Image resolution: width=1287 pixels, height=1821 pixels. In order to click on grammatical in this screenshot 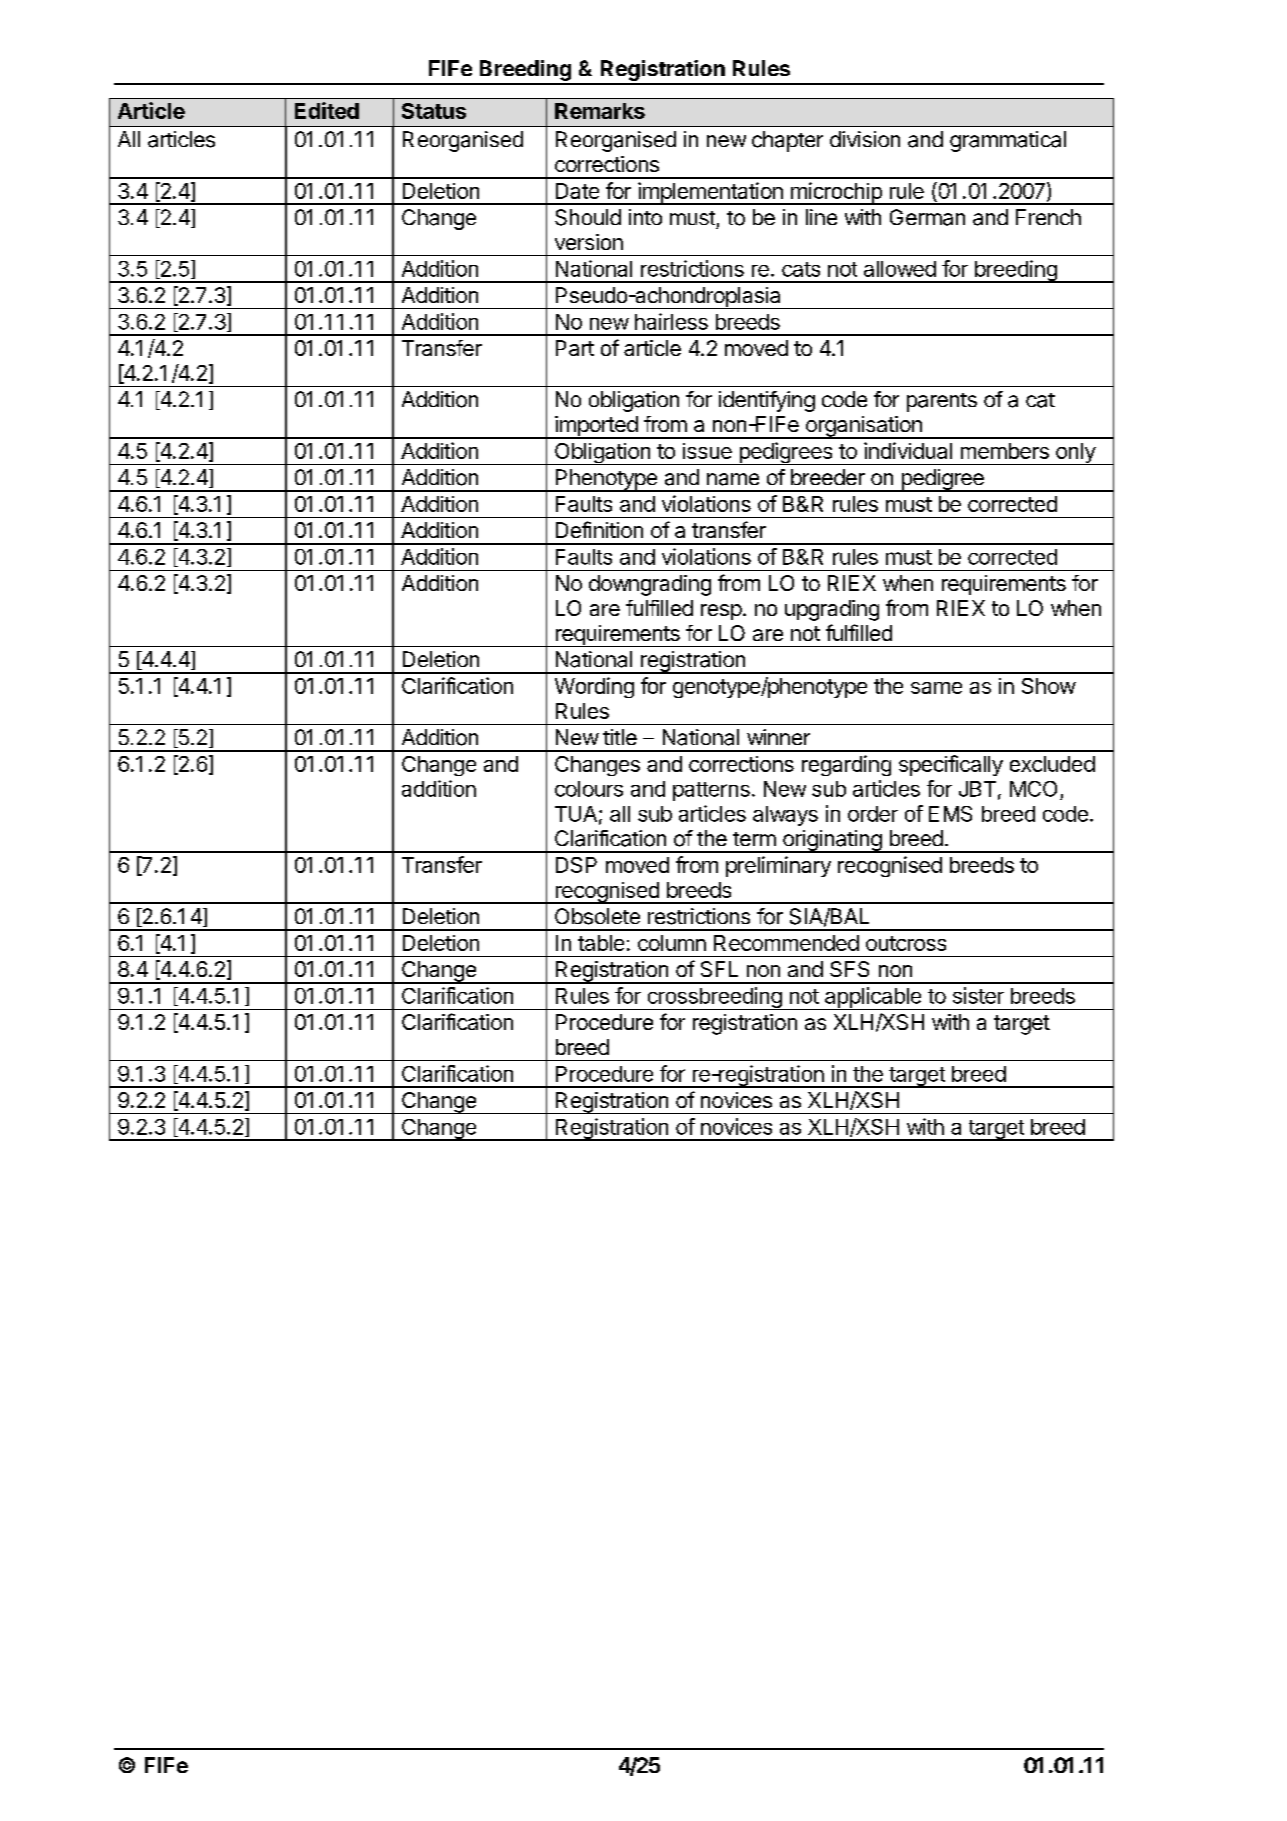, I will do `click(1008, 141)`.
